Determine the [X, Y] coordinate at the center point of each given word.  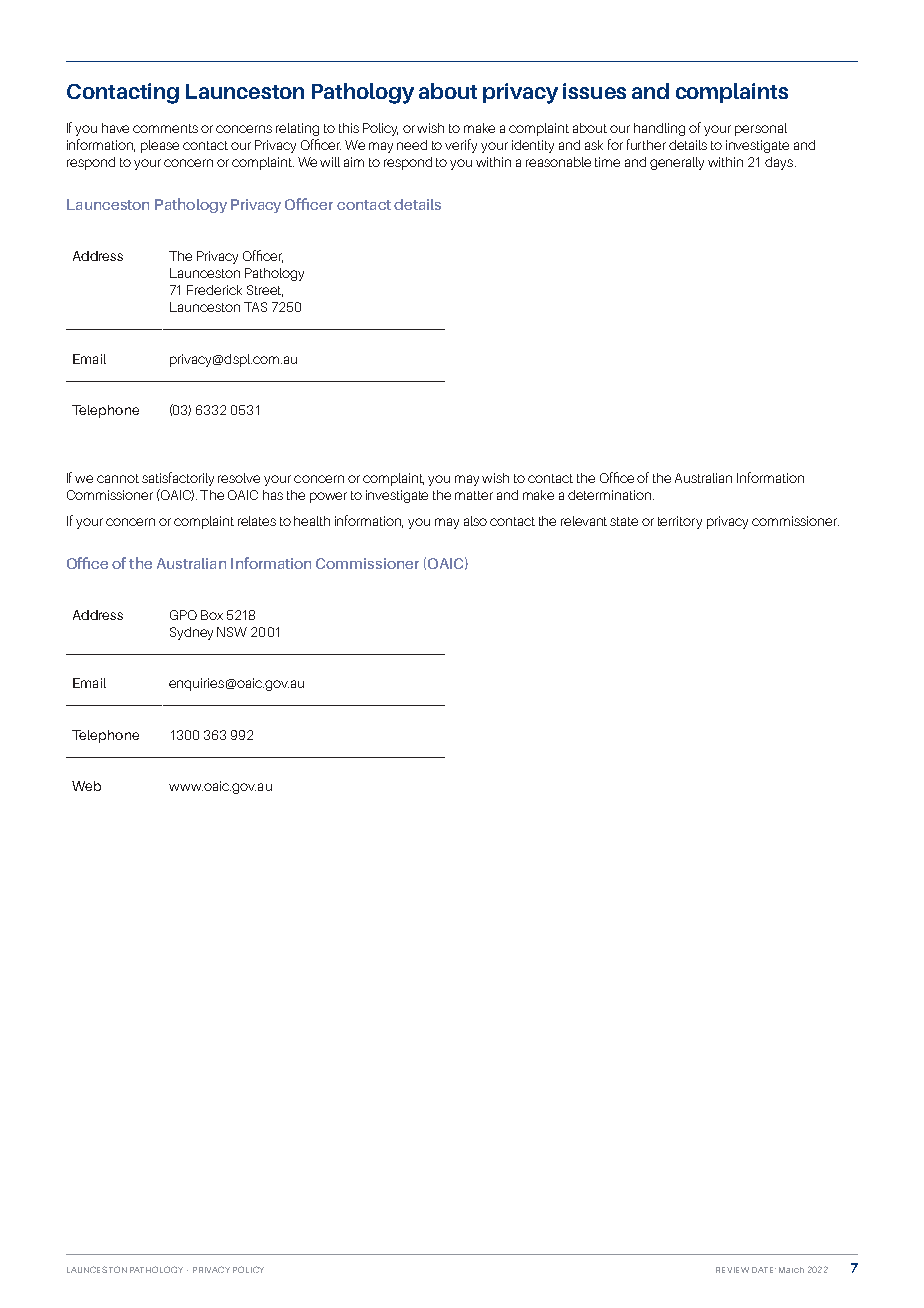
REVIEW [732, 1270]
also [475, 521]
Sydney [191, 633]
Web [86, 786]
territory [680, 522]
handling [659, 129]
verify [461, 146]
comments [165, 128]
